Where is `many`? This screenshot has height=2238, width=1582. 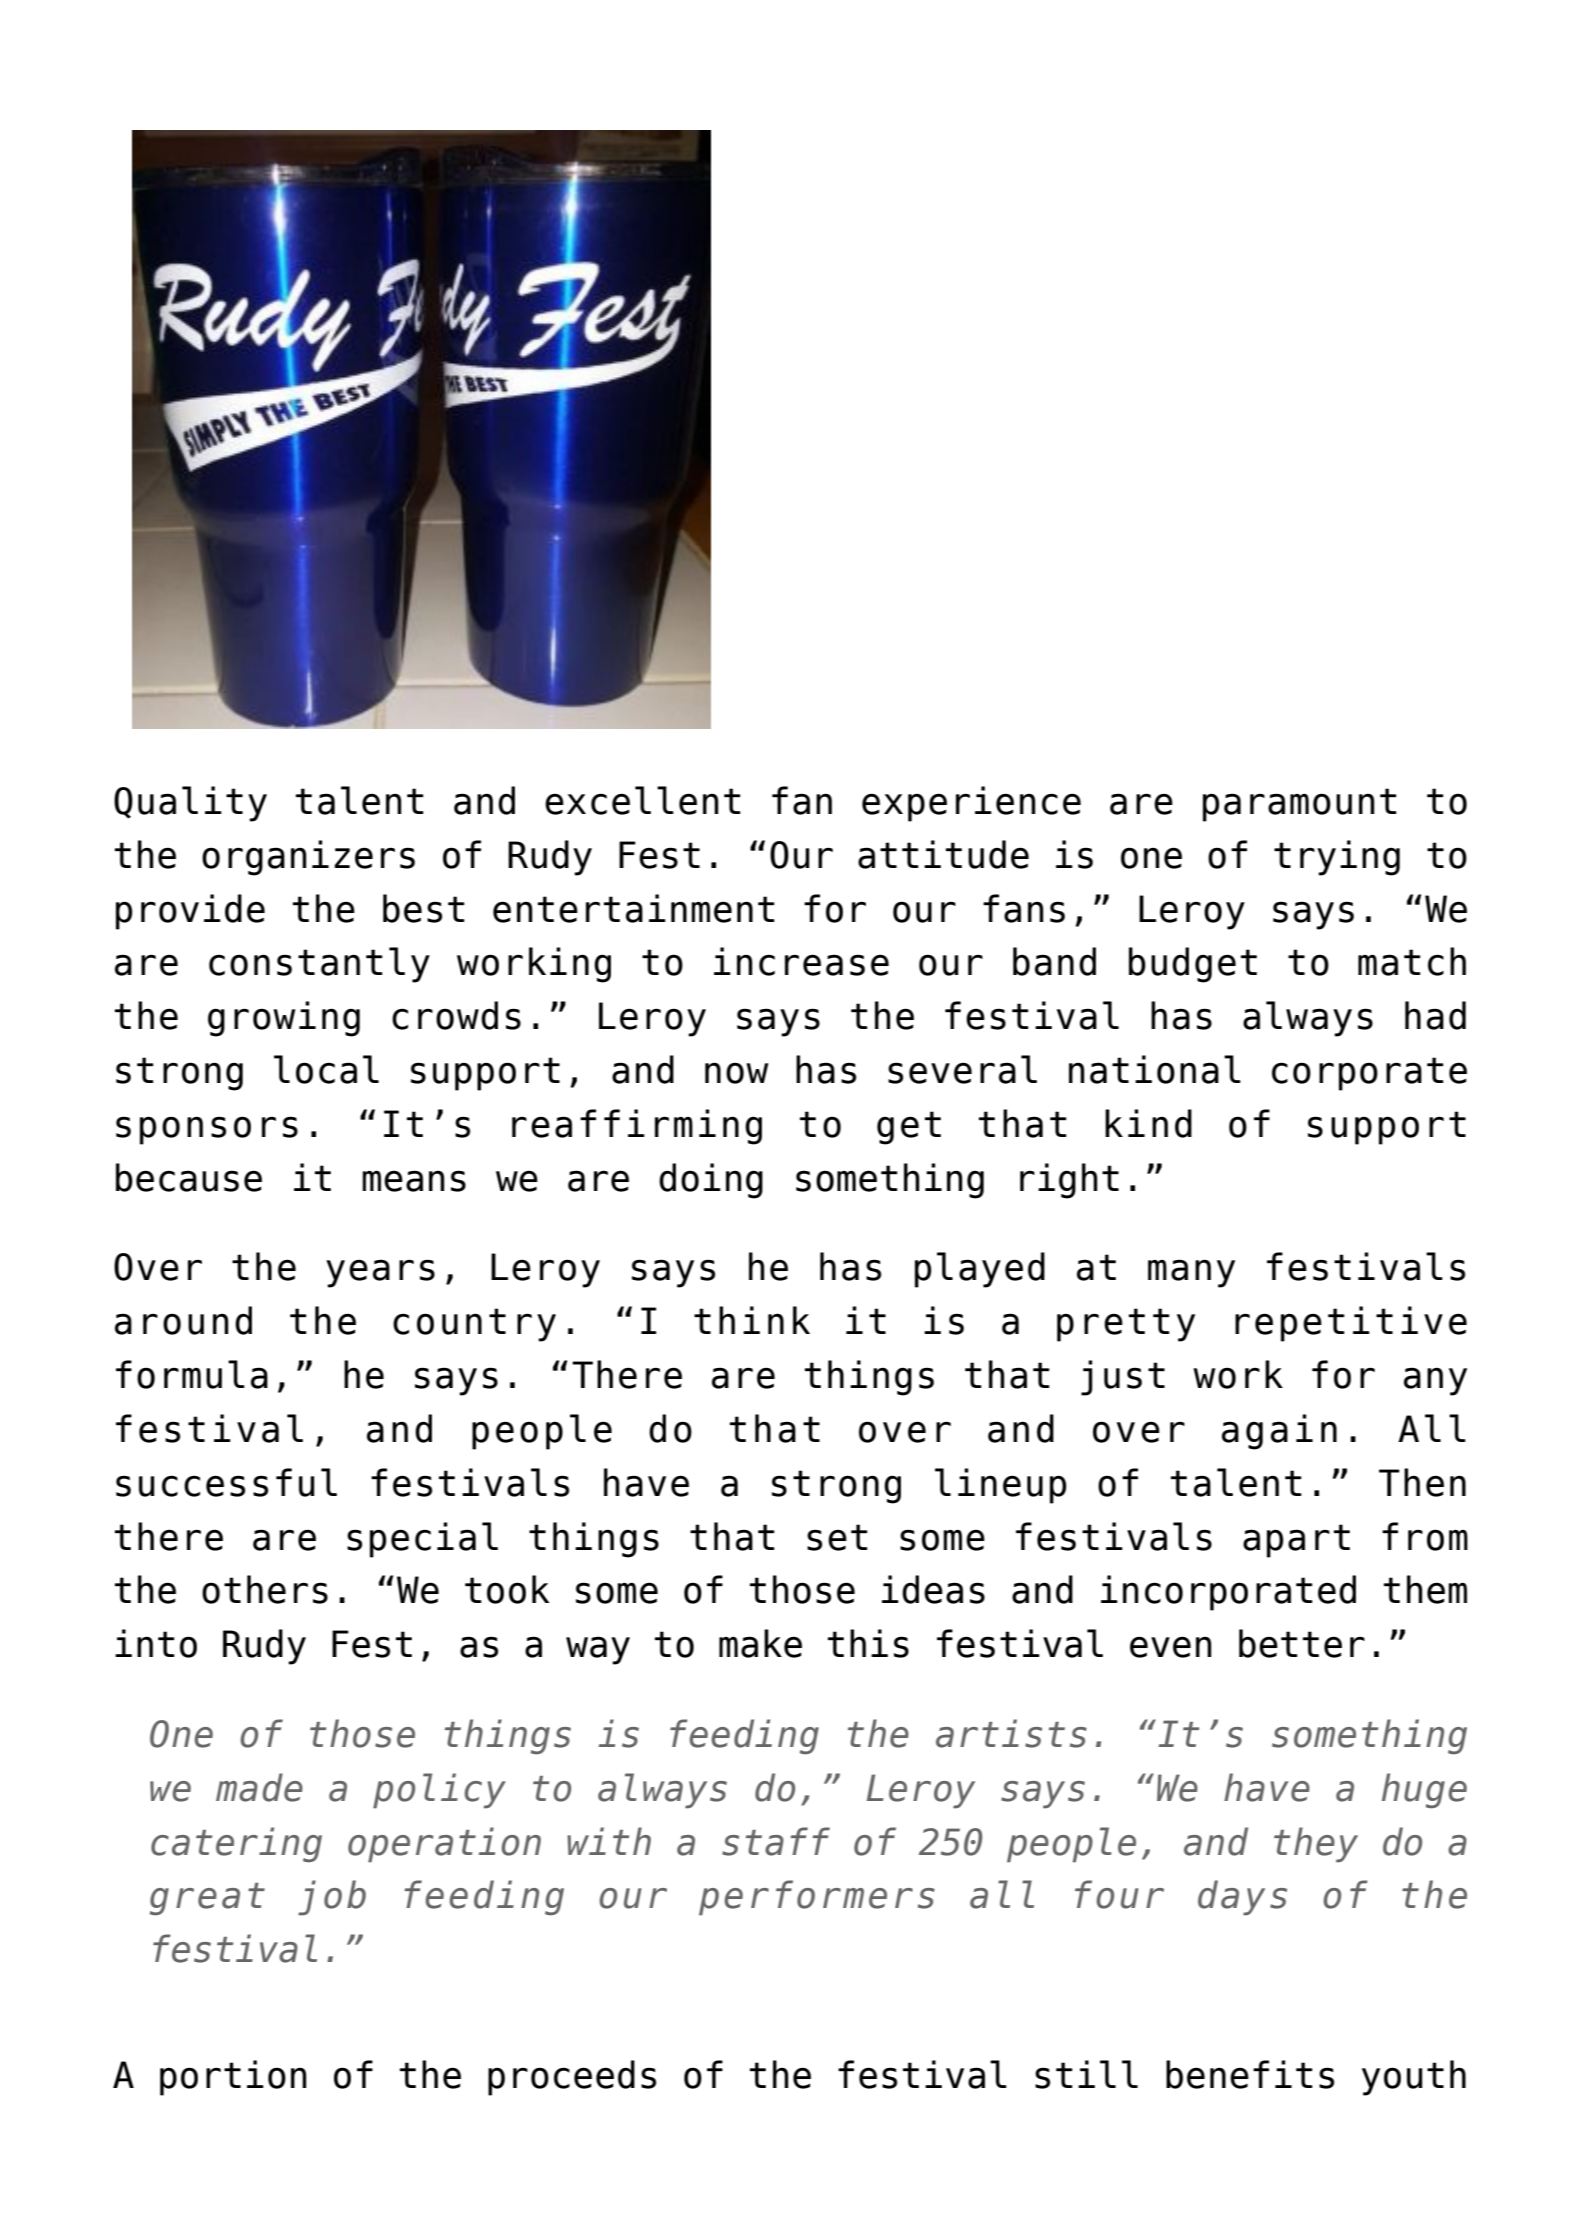 many is located at coordinates (1191, 1273).
